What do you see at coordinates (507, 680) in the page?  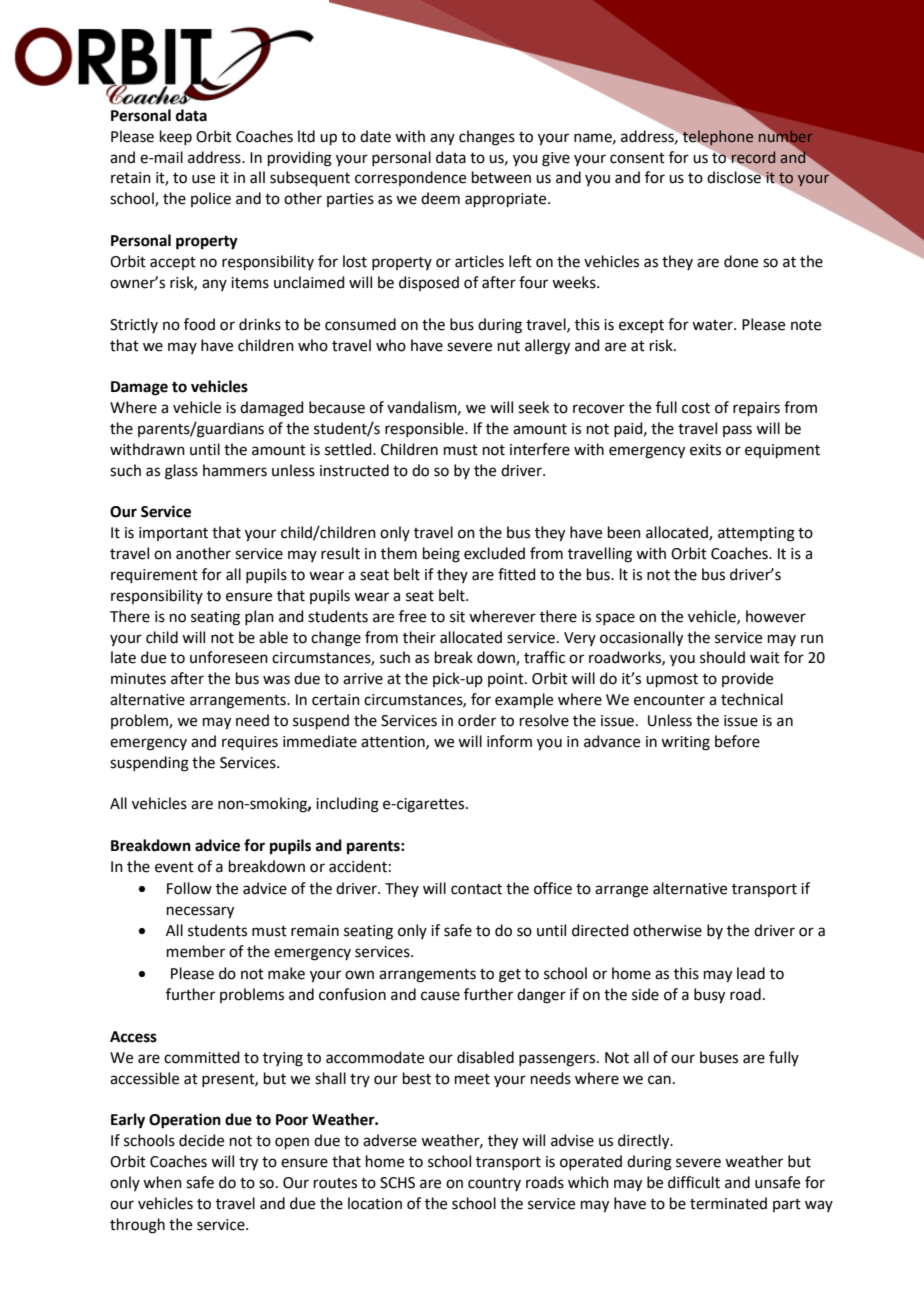 I see `point` at bounding box center [507, 680].
